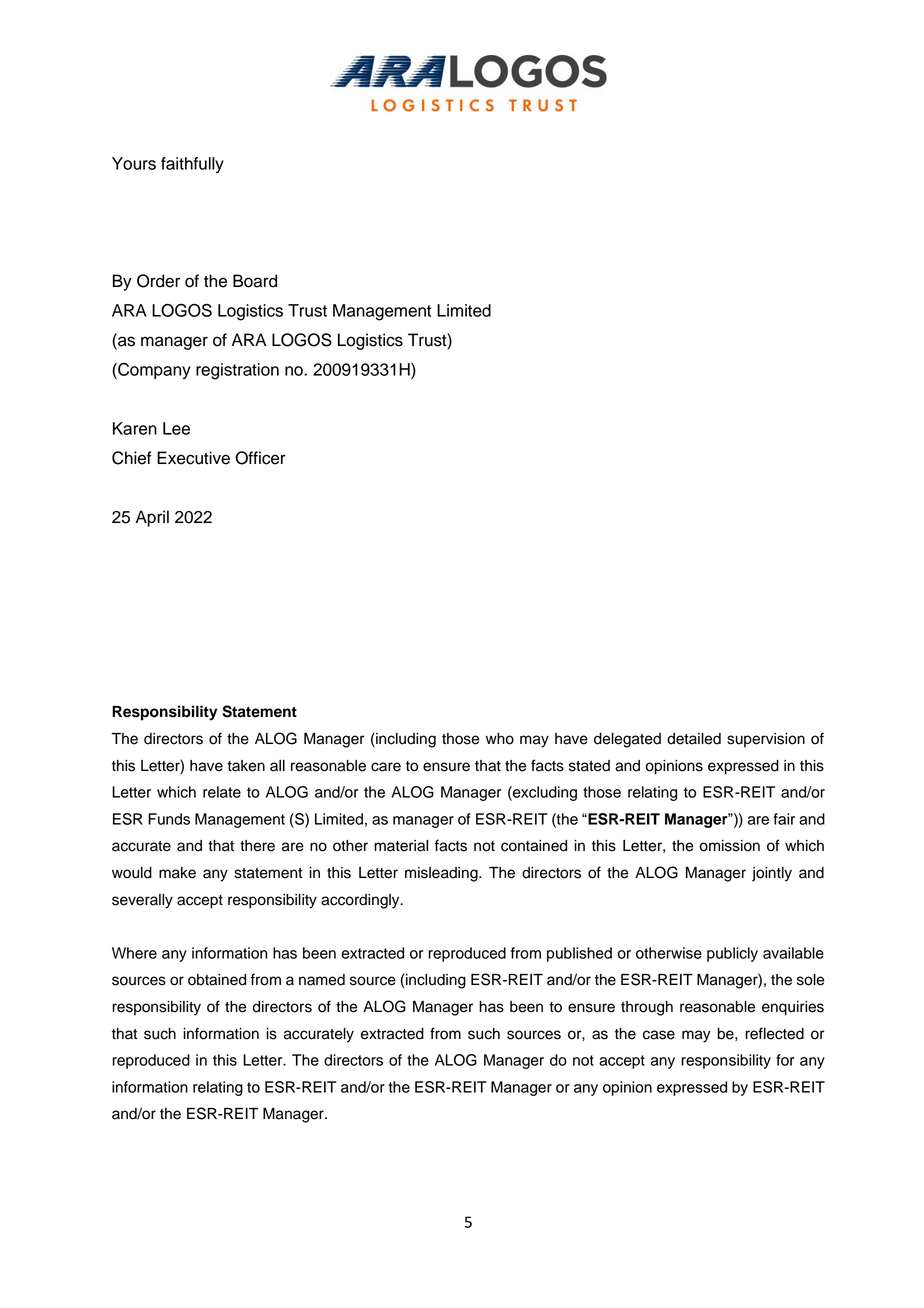 The width and height of the image is (924, 1308). What do you see at coordinates (237, 371) in the image?
I see `registration` at bounding box center [237, 371].
